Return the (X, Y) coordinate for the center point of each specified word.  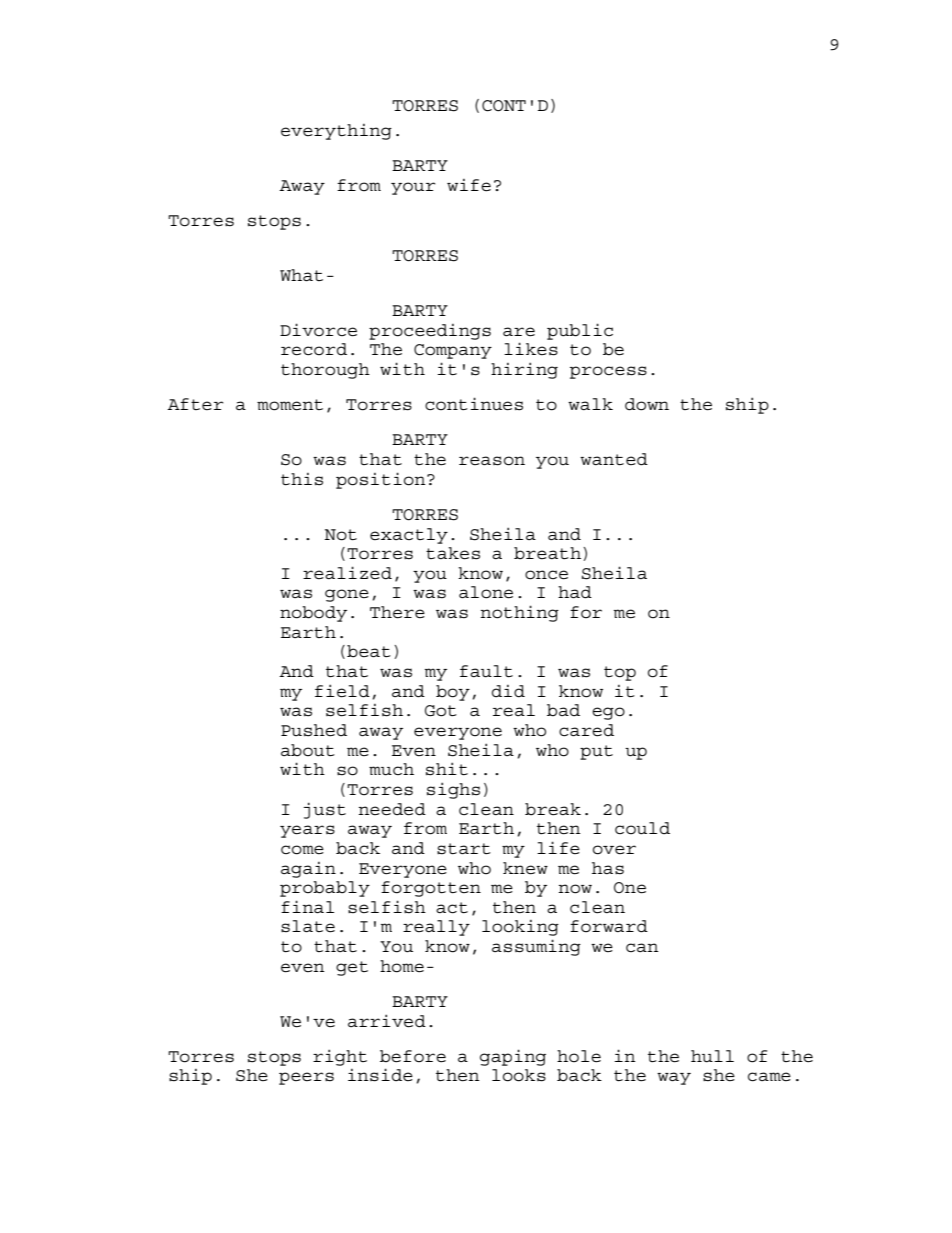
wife (469, 185)
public (580, 331)
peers (306, 1078)
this (302, 479)
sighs (453, 790)
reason (492, 461)
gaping (513, 1057)
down (647, 404)
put (596, 752)
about (308, 750)
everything (336, 132)
